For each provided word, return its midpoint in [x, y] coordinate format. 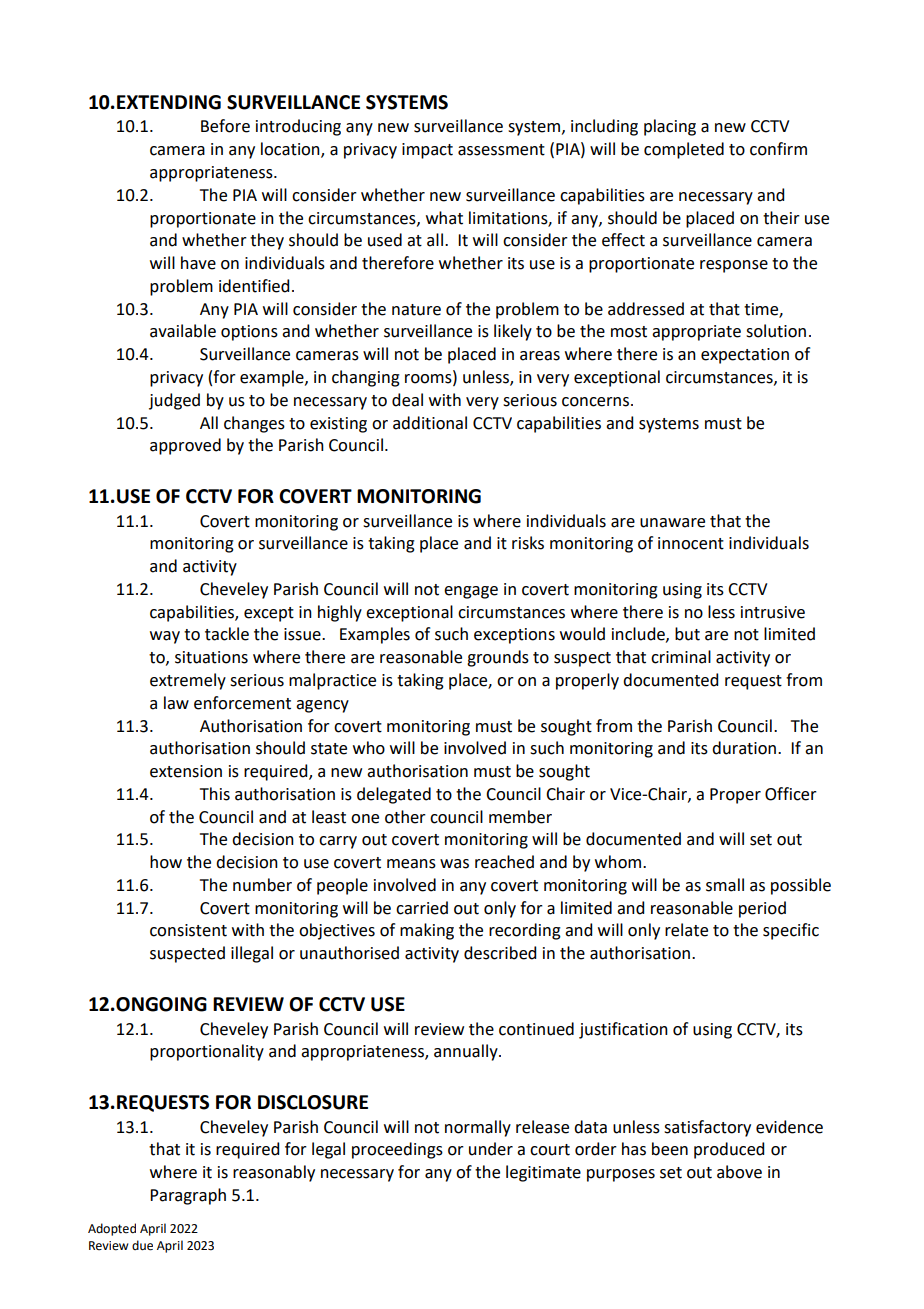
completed [684, 150]
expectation [745, 356]
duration [745, 748]
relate [686, 930]
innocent [691, 543]
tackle [227, 634]
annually [467, 1052]
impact [427, 151]
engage [471, 592]
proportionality [207, 1052]
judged [174, 401]
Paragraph [188, 1196]
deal [407, 400]
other [405, 817]
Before [225, 126]
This [215, 794]
